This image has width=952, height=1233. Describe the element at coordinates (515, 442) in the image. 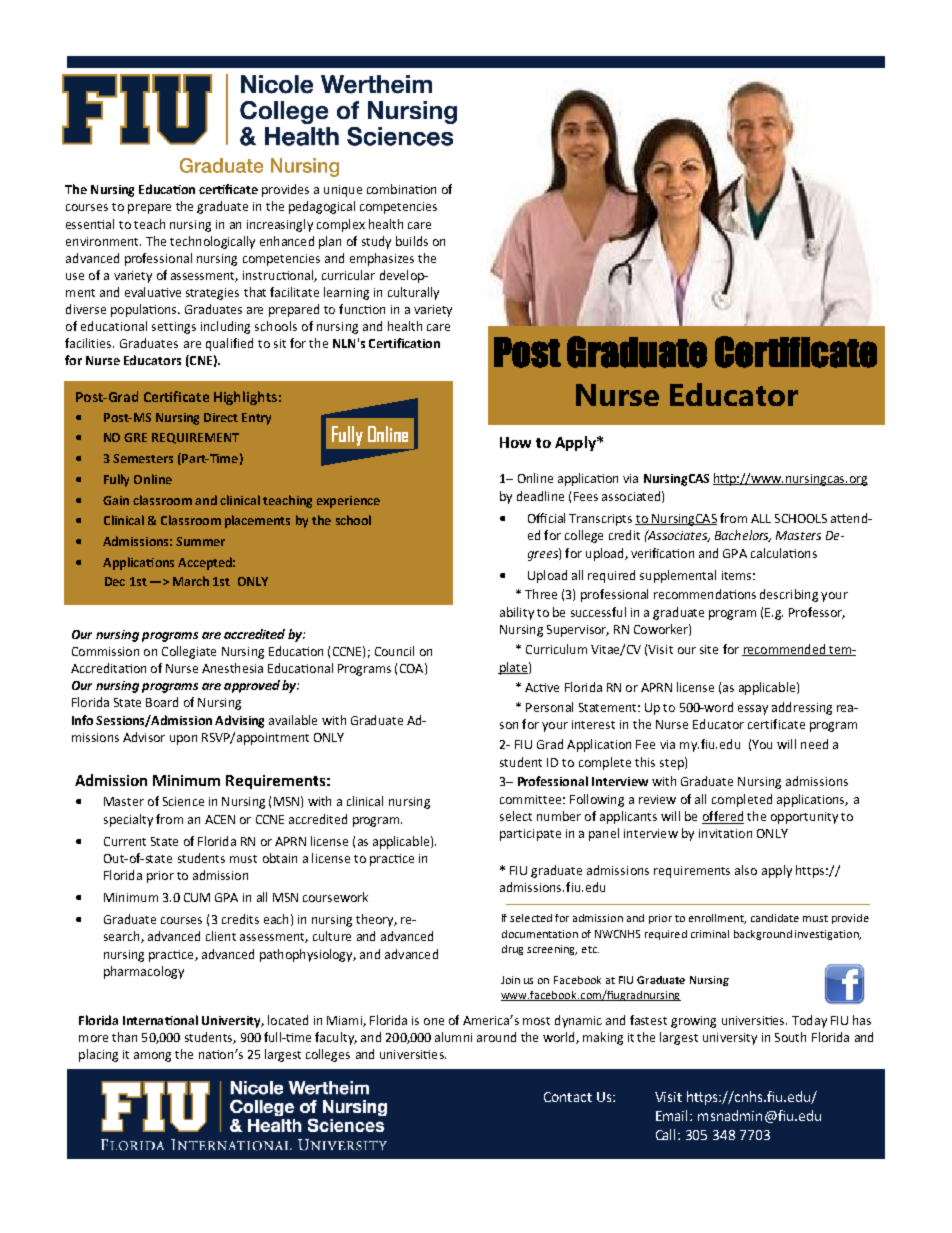

I see `How` at that location.
